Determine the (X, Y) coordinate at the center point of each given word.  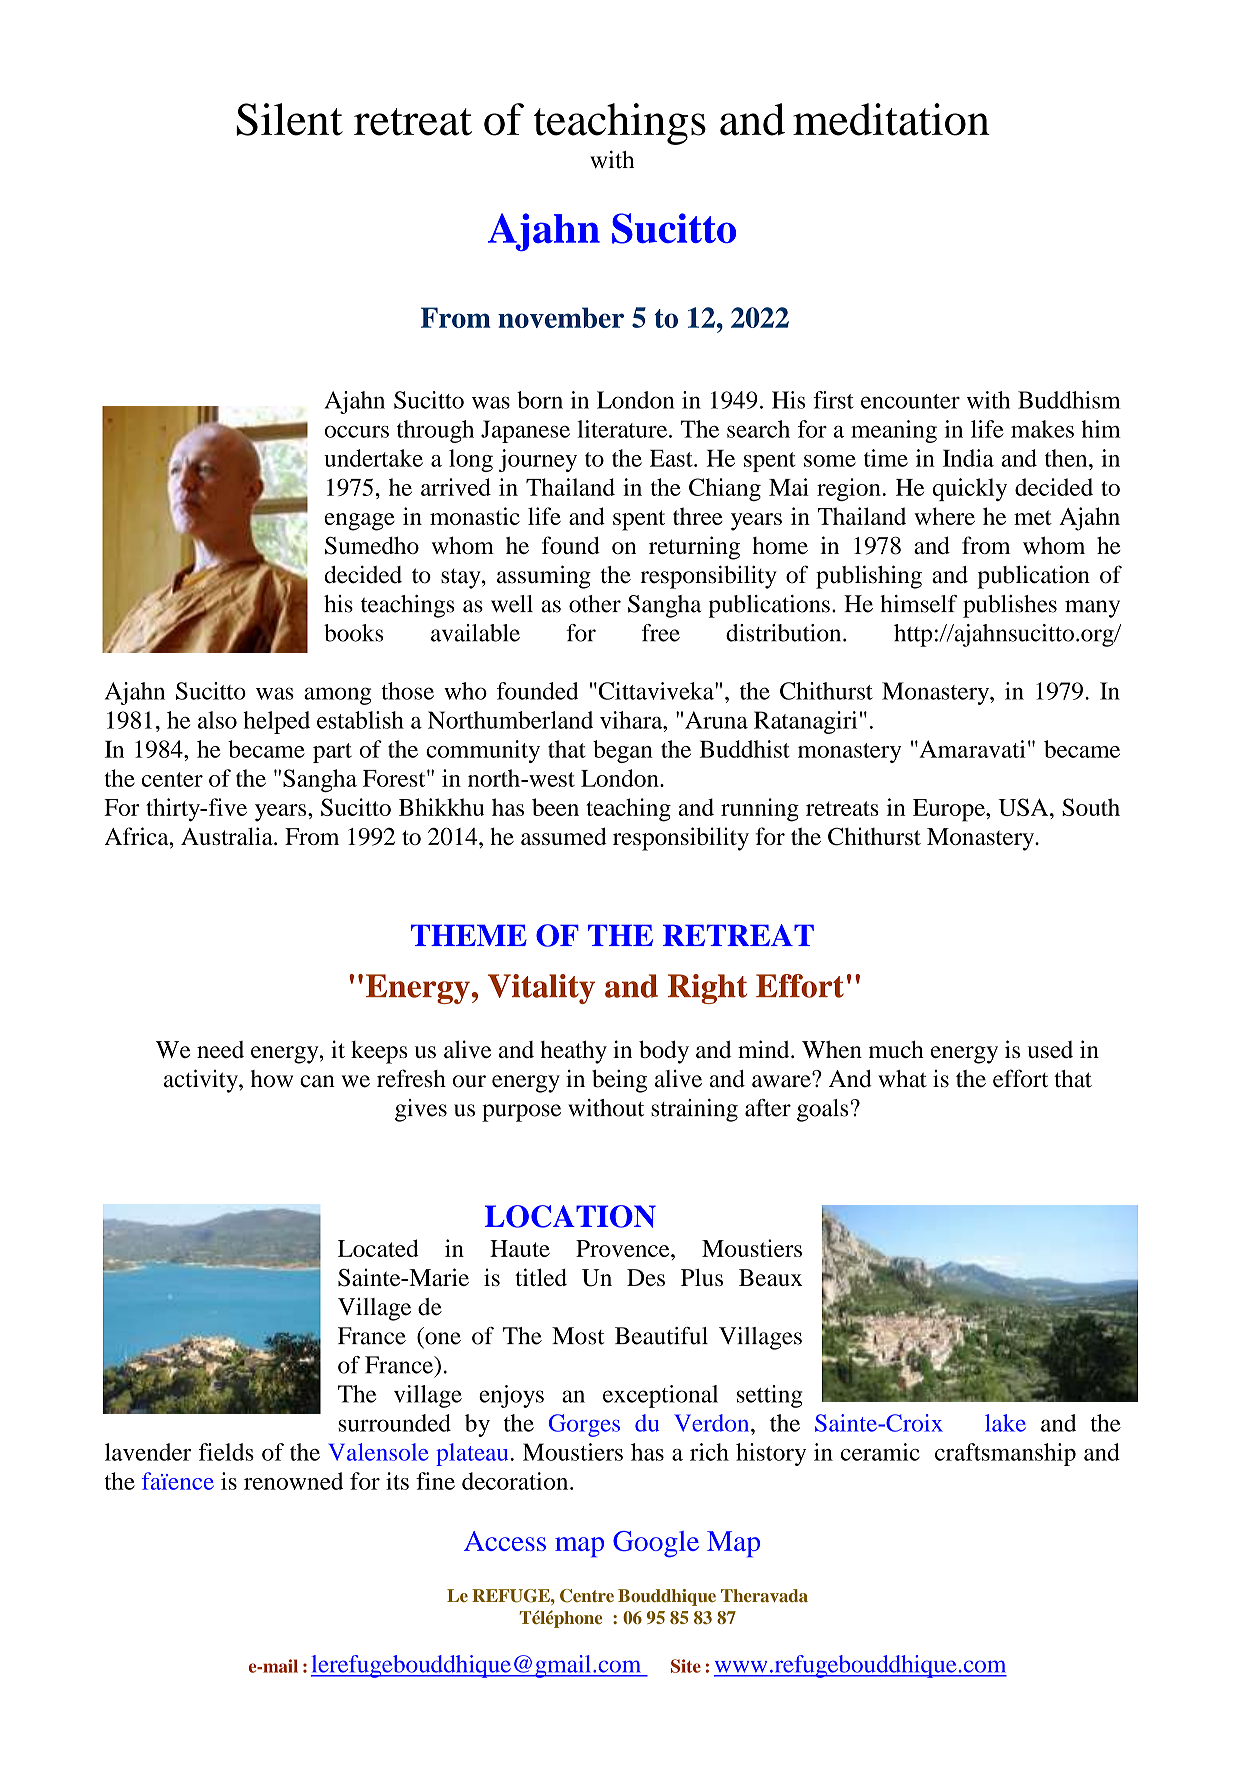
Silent (289, 119)
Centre (587, 1596)
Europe (950, 810)
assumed (564, 836)
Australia (228, 836)
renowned (293, 1481)
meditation (891, 119)
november (561, 317)
